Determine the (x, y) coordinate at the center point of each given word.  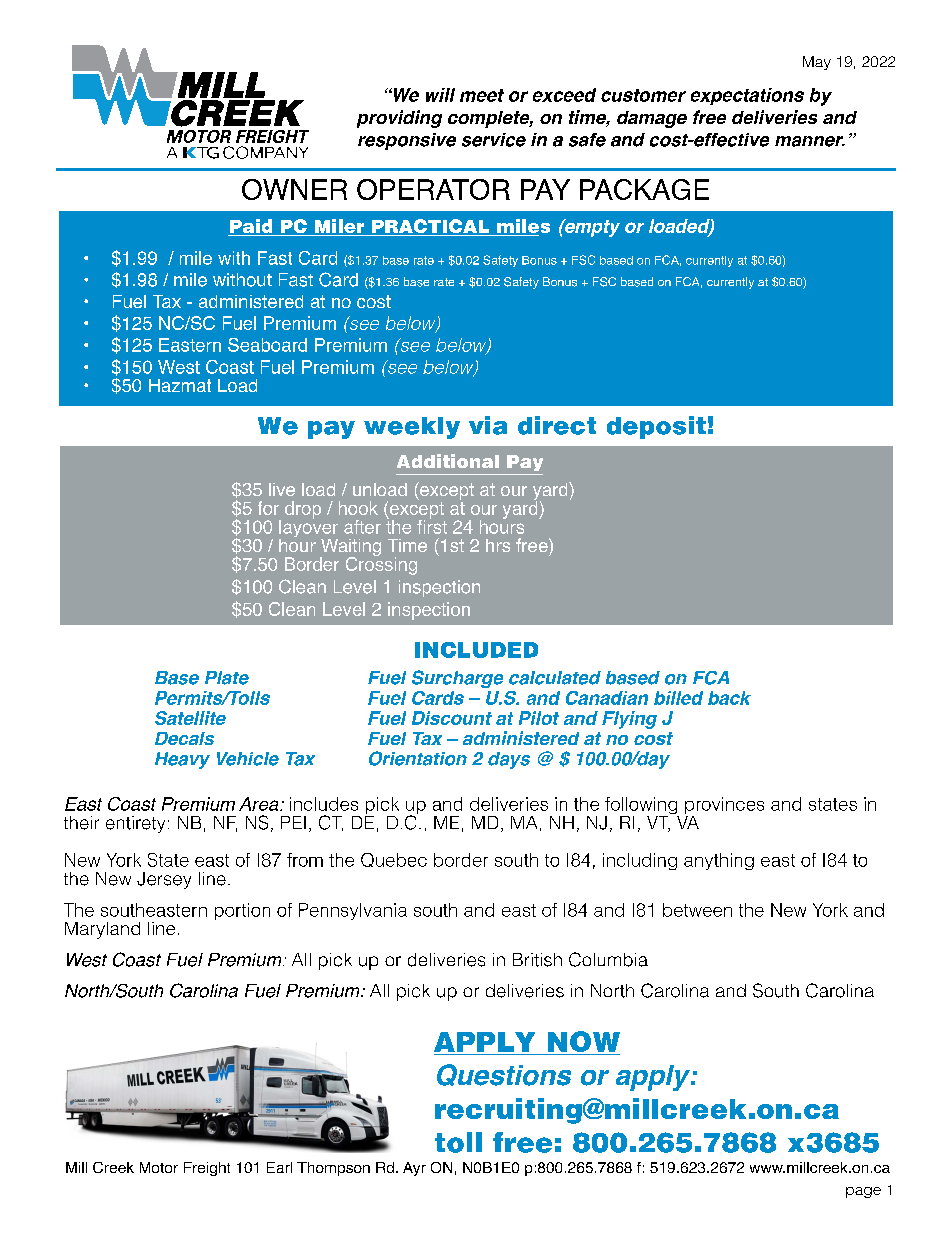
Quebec (394, 860)
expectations (747, 96)
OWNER (294, 189)
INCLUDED (476, 650)
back (729, 698)
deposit (656, 427)
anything (719, 861)
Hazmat (180, 385)
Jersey (164, 880)
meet (482, 95)
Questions (504, 1075)
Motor (159, 1167)
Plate (227, 678)
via (488, 425)
